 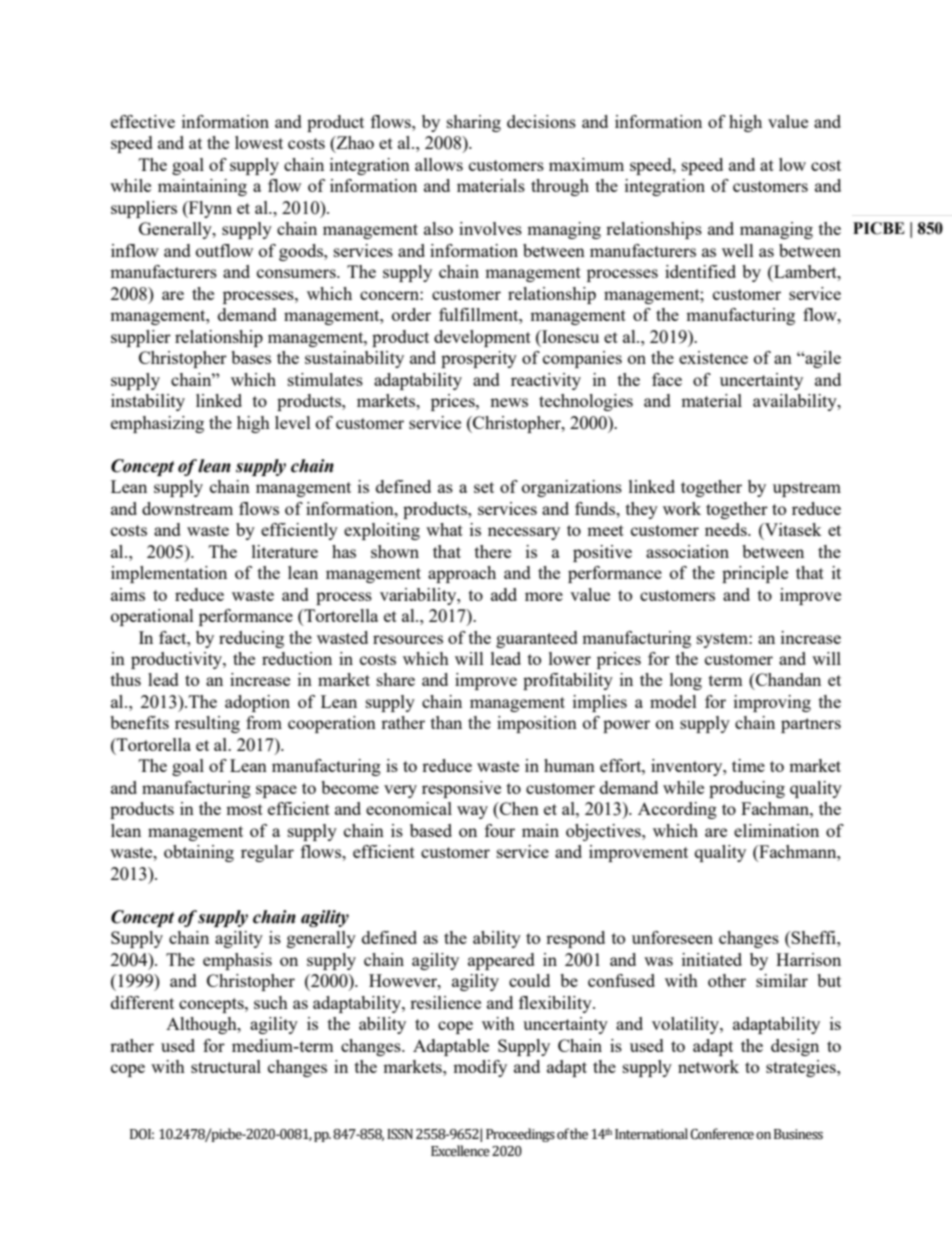 What do you see at coordinates (259, 142) in the screenshot?
I see `lowest` at bounding box center [259, 142].
